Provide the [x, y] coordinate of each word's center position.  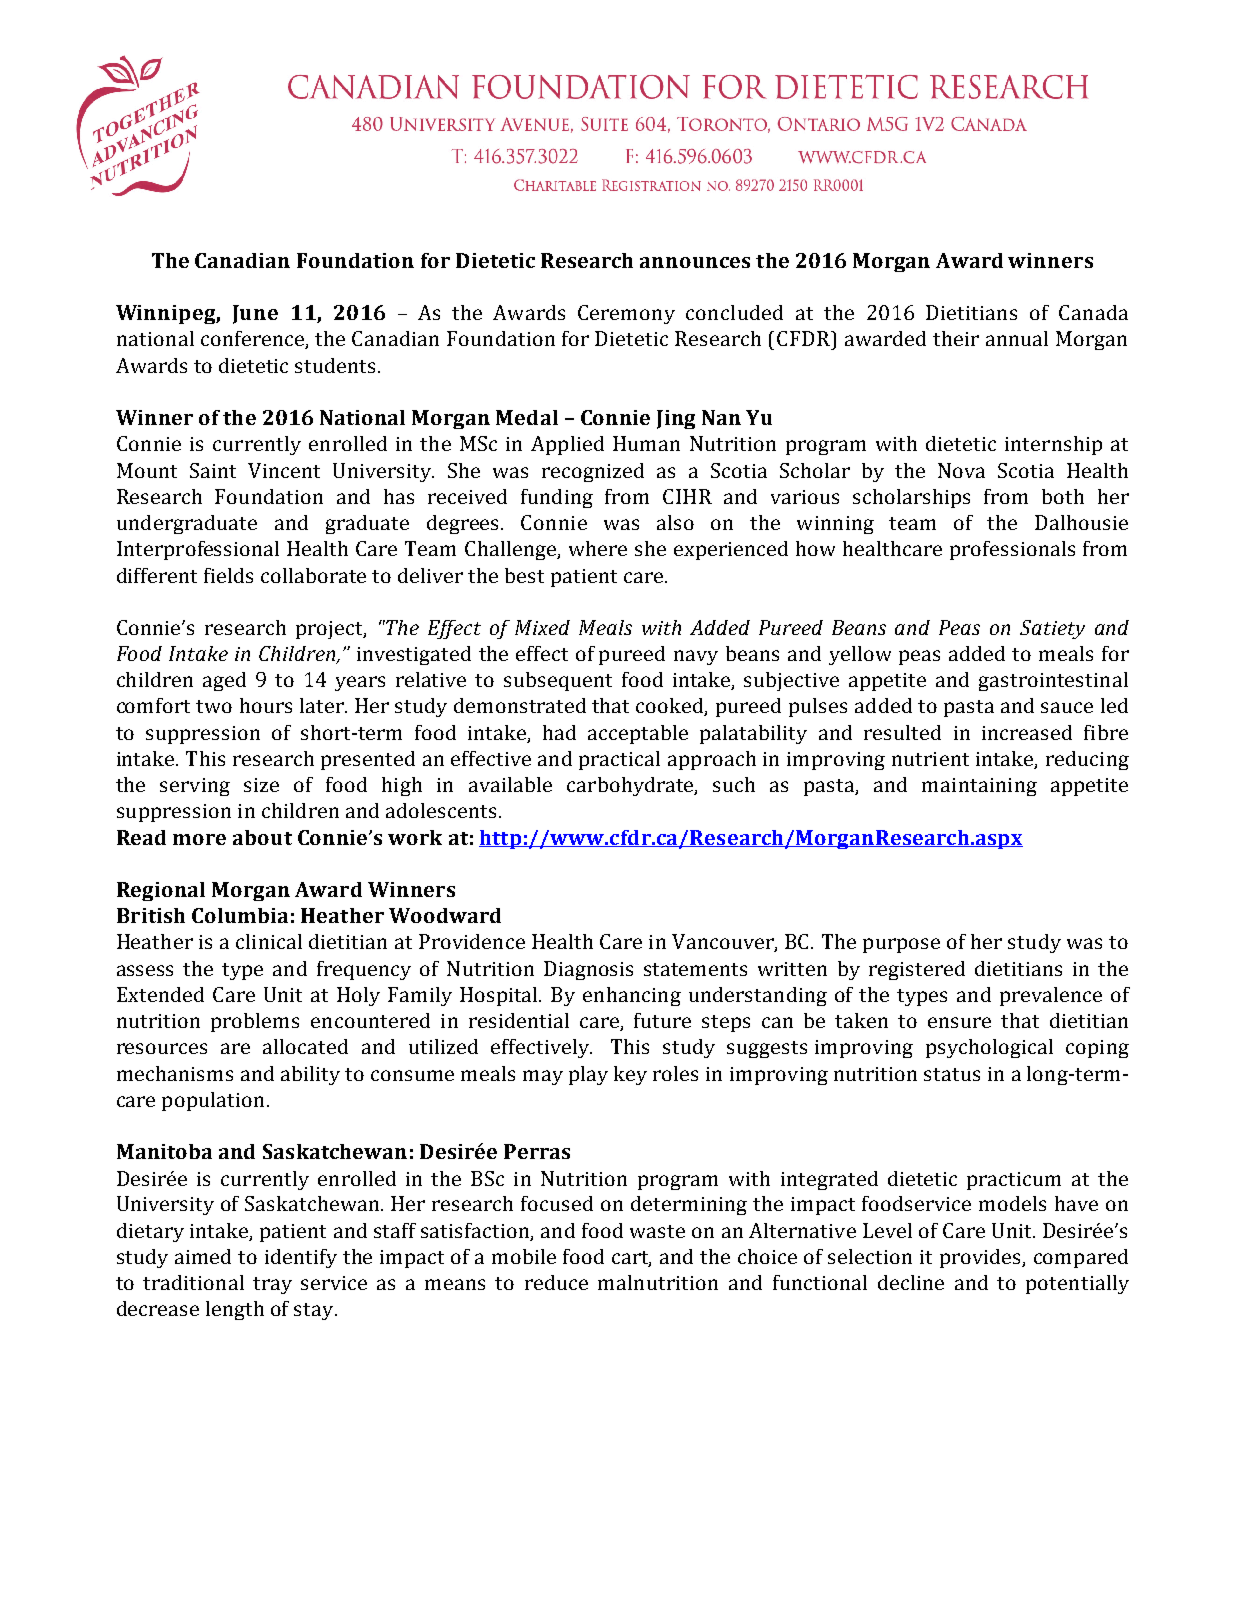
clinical [269, 941]
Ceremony [626, 314]
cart [631, 1259]
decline [911, 1282]
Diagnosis [588, 970]
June [255, 314]
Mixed [542, 627]
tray [272, 1285]
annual [1017, 338]
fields [228, 575]
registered [917, 970]
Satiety [1052, 629]
